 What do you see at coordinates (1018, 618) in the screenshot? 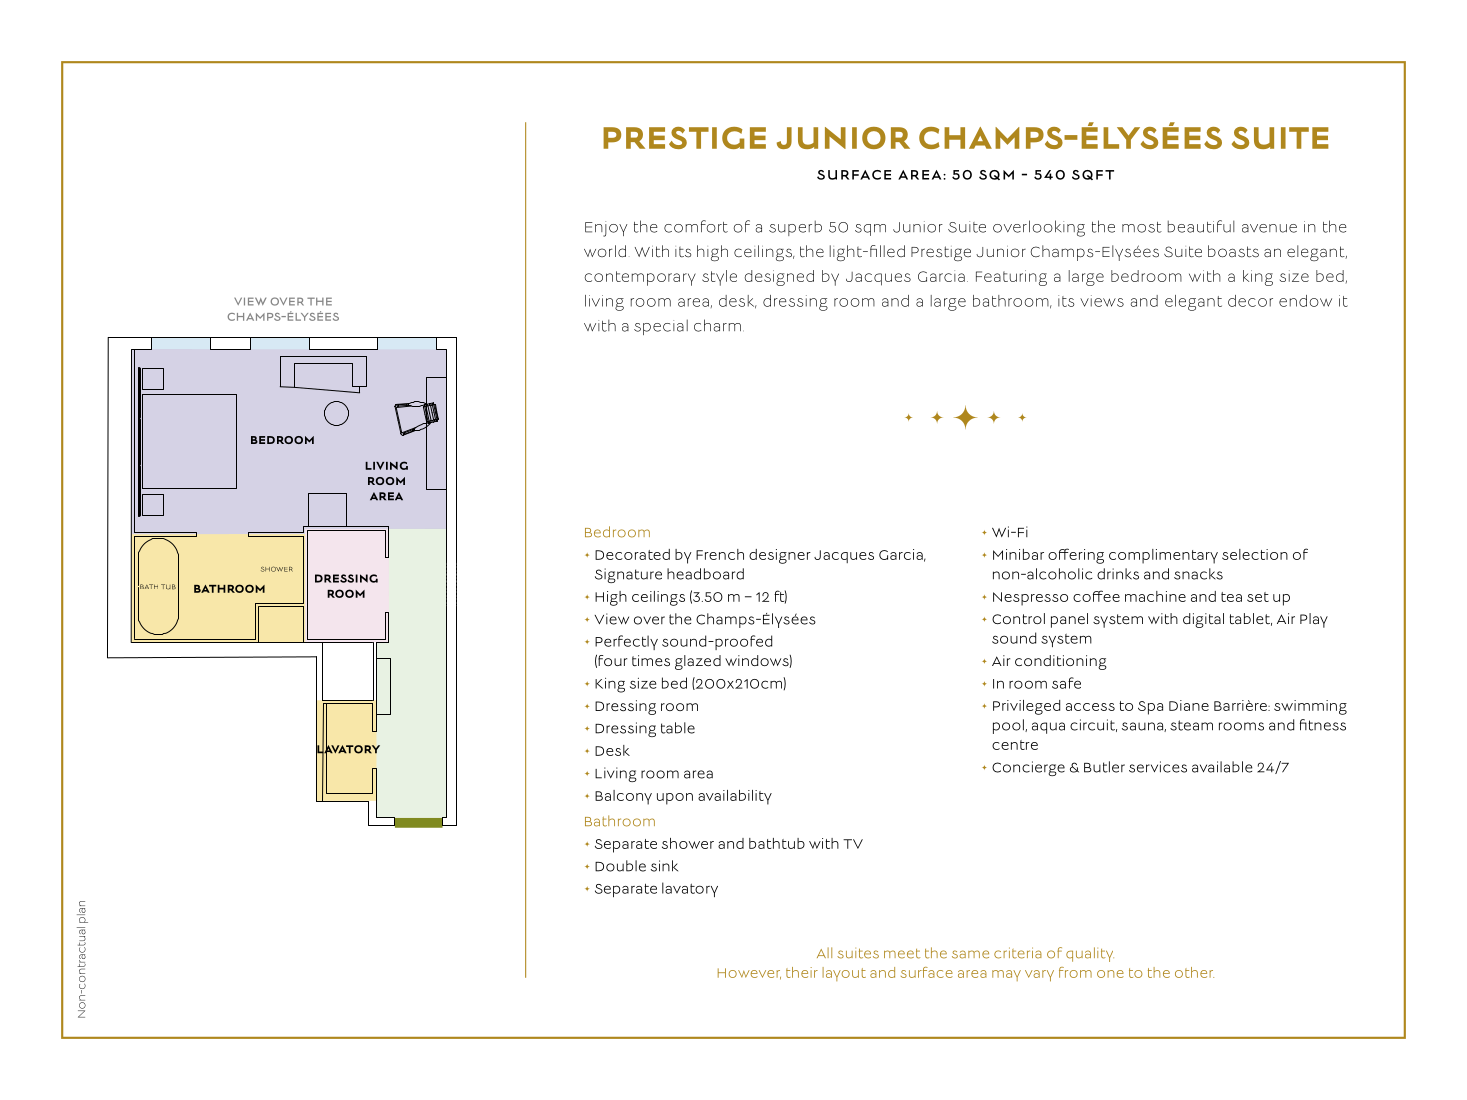
I see `Control` at bounding box center [1018, 618].
